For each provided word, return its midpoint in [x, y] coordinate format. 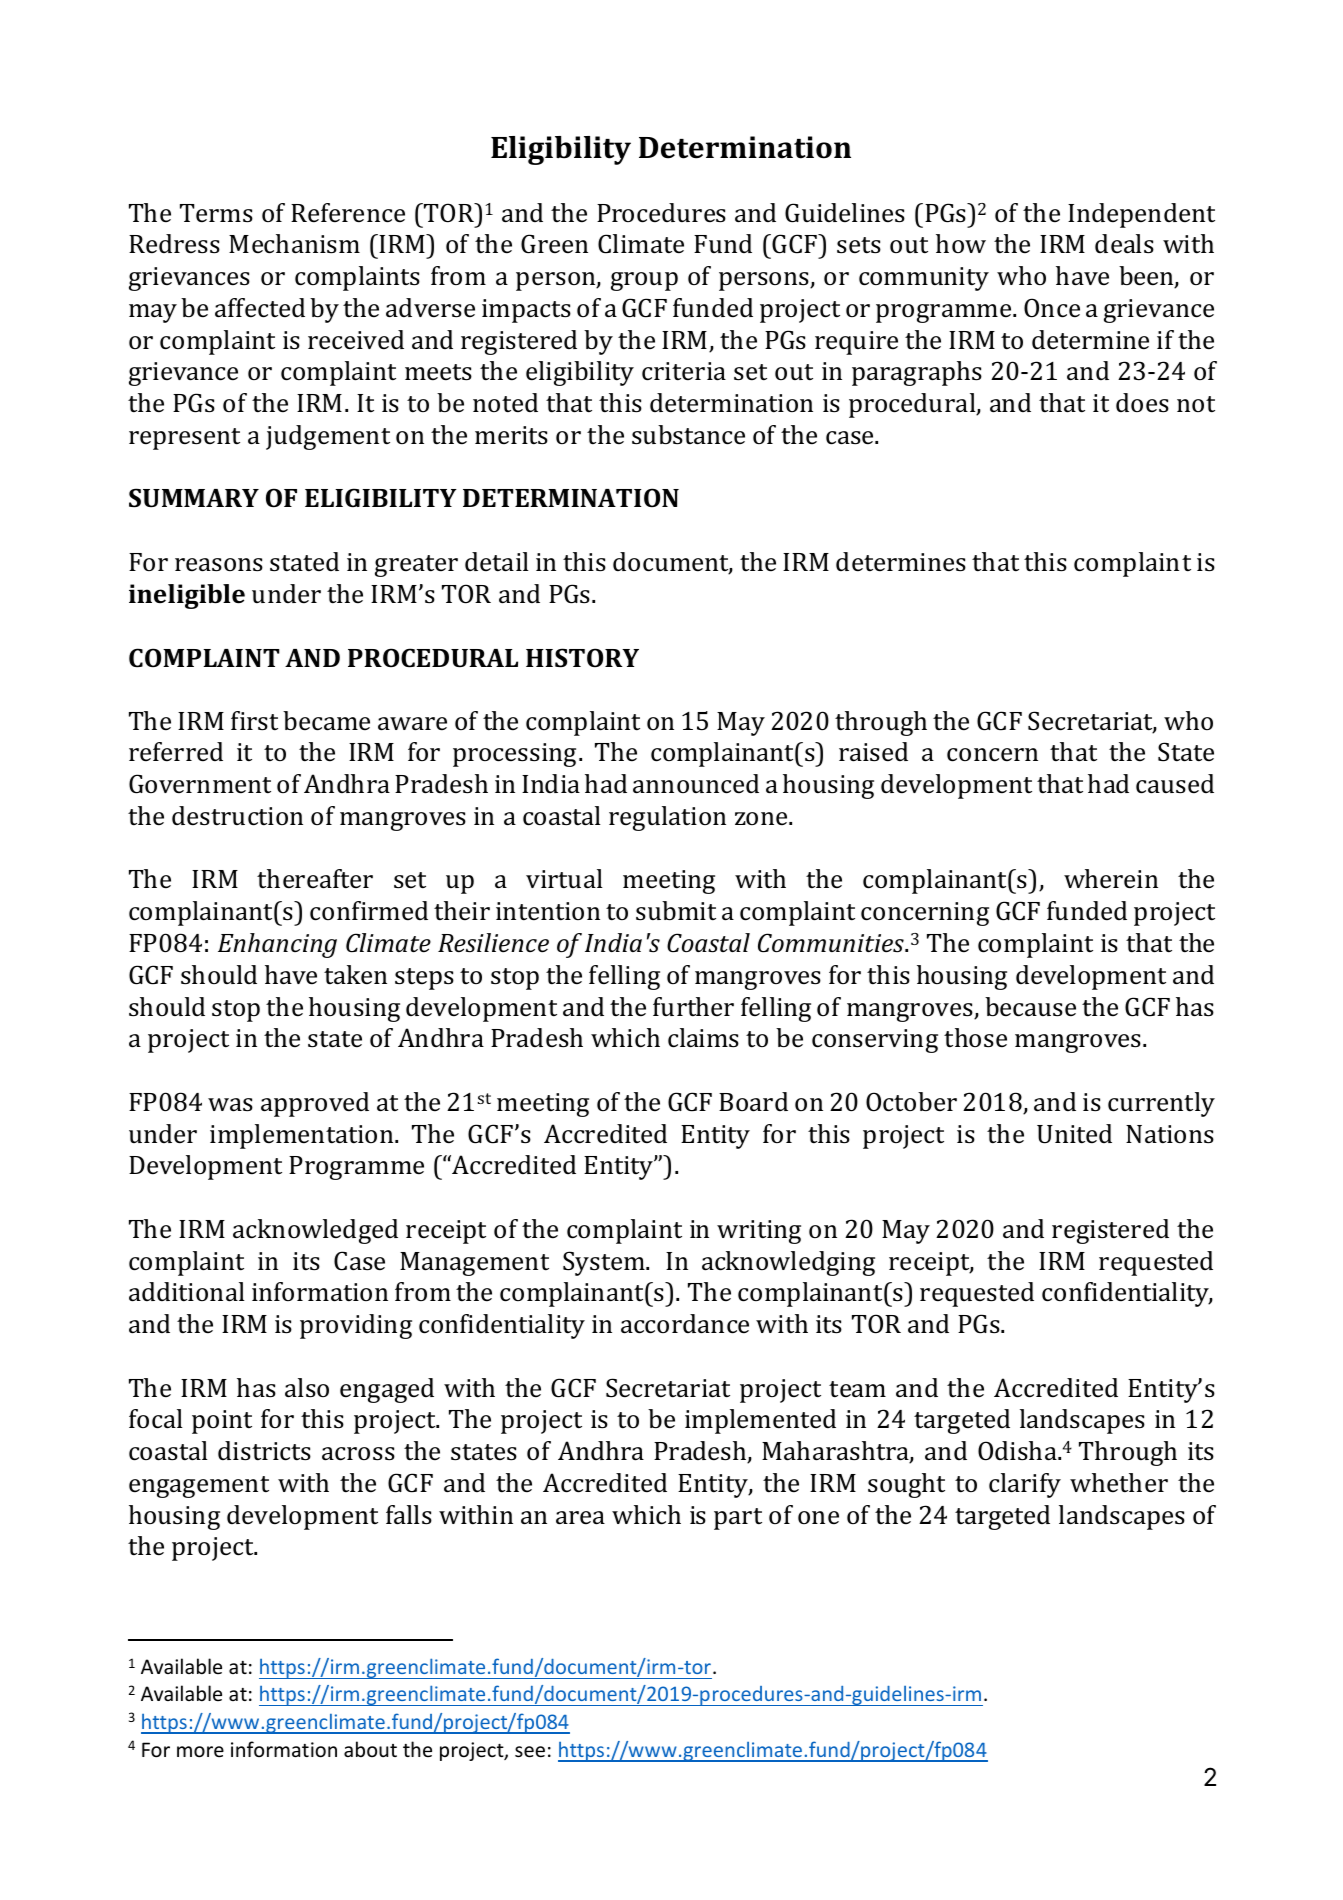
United [1074, 1134]
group [644, 281]
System [605, 1263]
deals [1124, 244]
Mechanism [294, 244]
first [254, 721]
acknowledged [315, 1231]
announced [696, 784]
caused [1175, 784]
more [200, 1752]
